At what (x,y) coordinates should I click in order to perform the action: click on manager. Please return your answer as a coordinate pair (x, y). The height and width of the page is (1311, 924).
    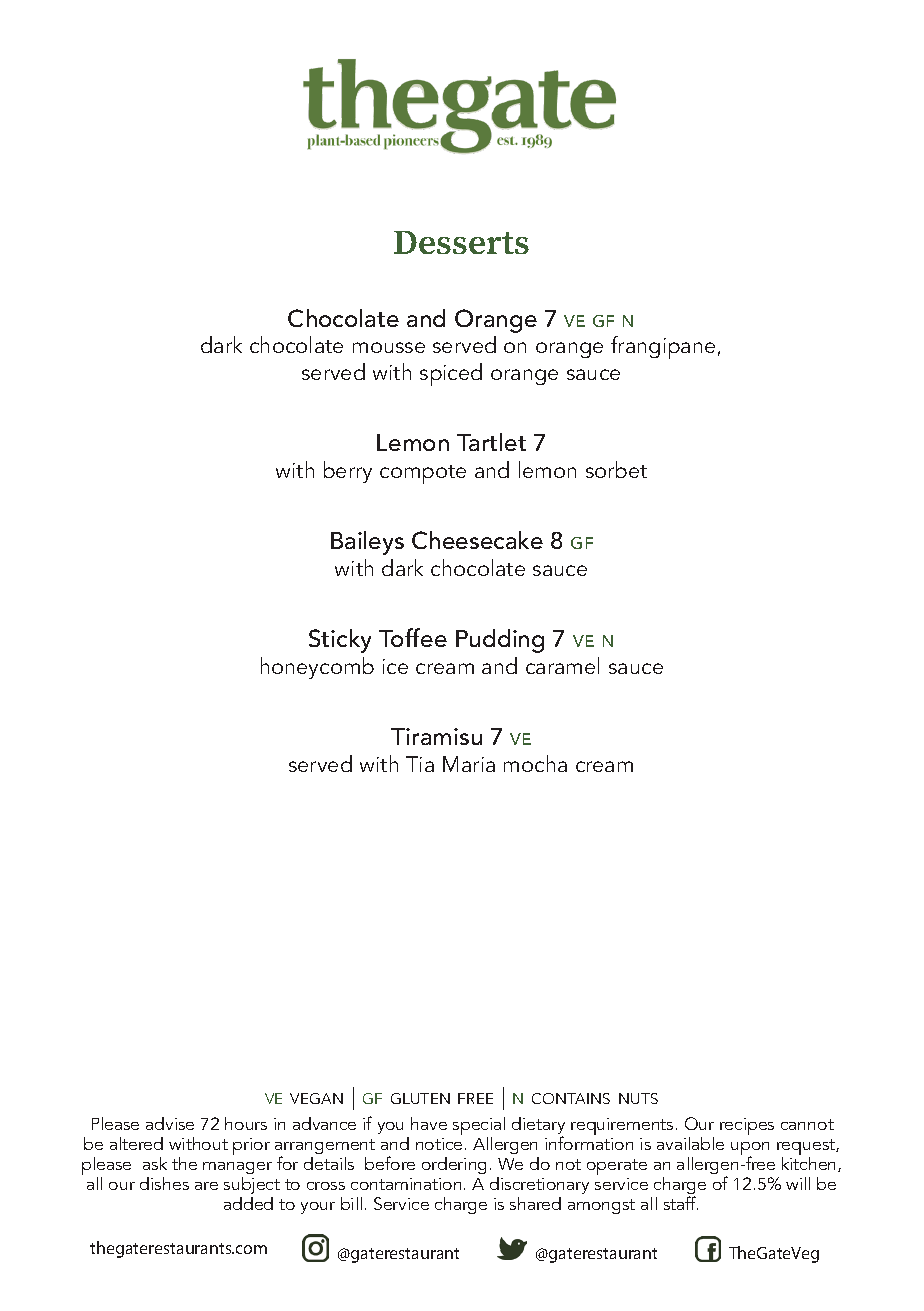
    Looking at the image, I should click on (237, 1168).
